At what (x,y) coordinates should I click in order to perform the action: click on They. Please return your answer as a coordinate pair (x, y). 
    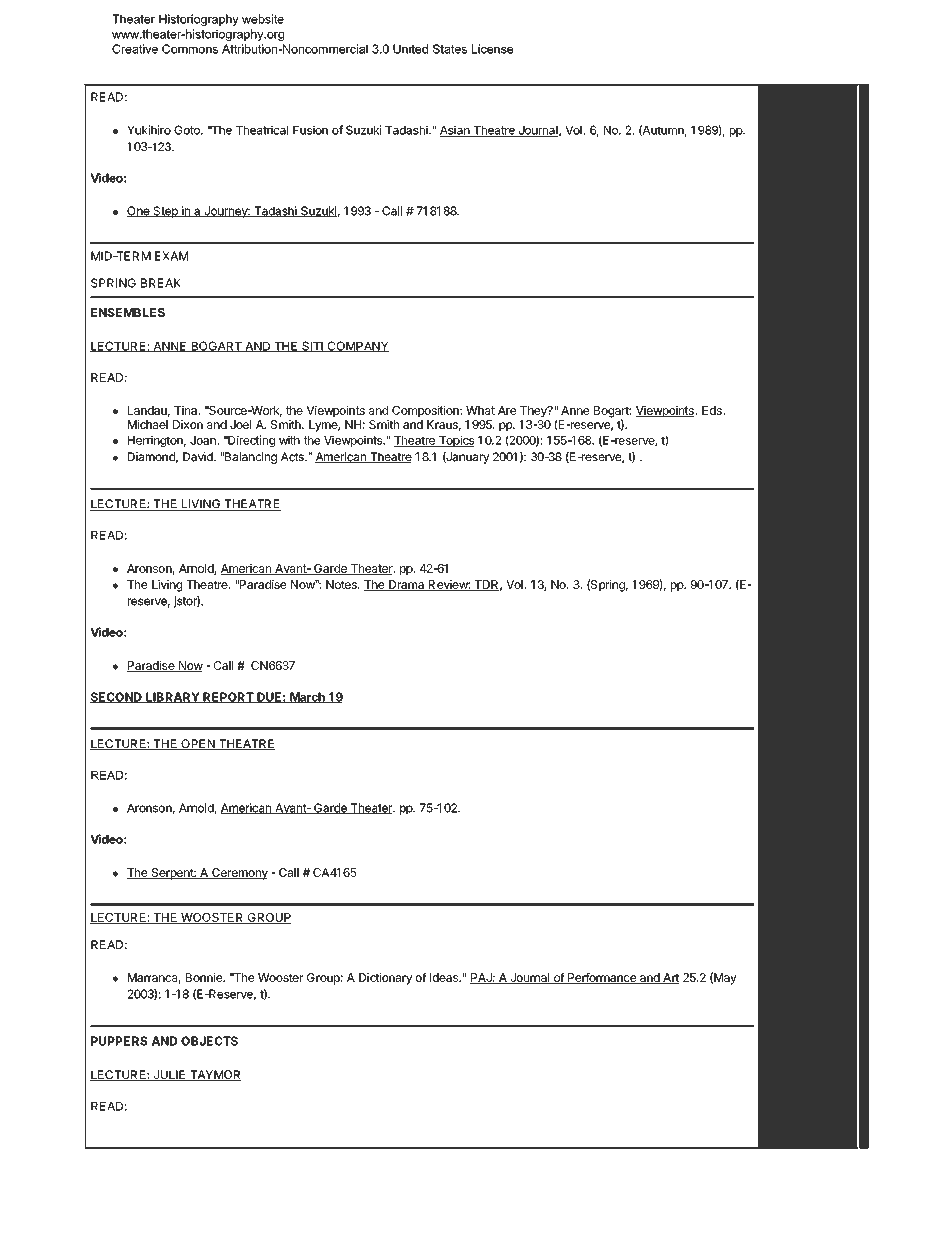
    Looking at the image, I should click on (534, 411).
